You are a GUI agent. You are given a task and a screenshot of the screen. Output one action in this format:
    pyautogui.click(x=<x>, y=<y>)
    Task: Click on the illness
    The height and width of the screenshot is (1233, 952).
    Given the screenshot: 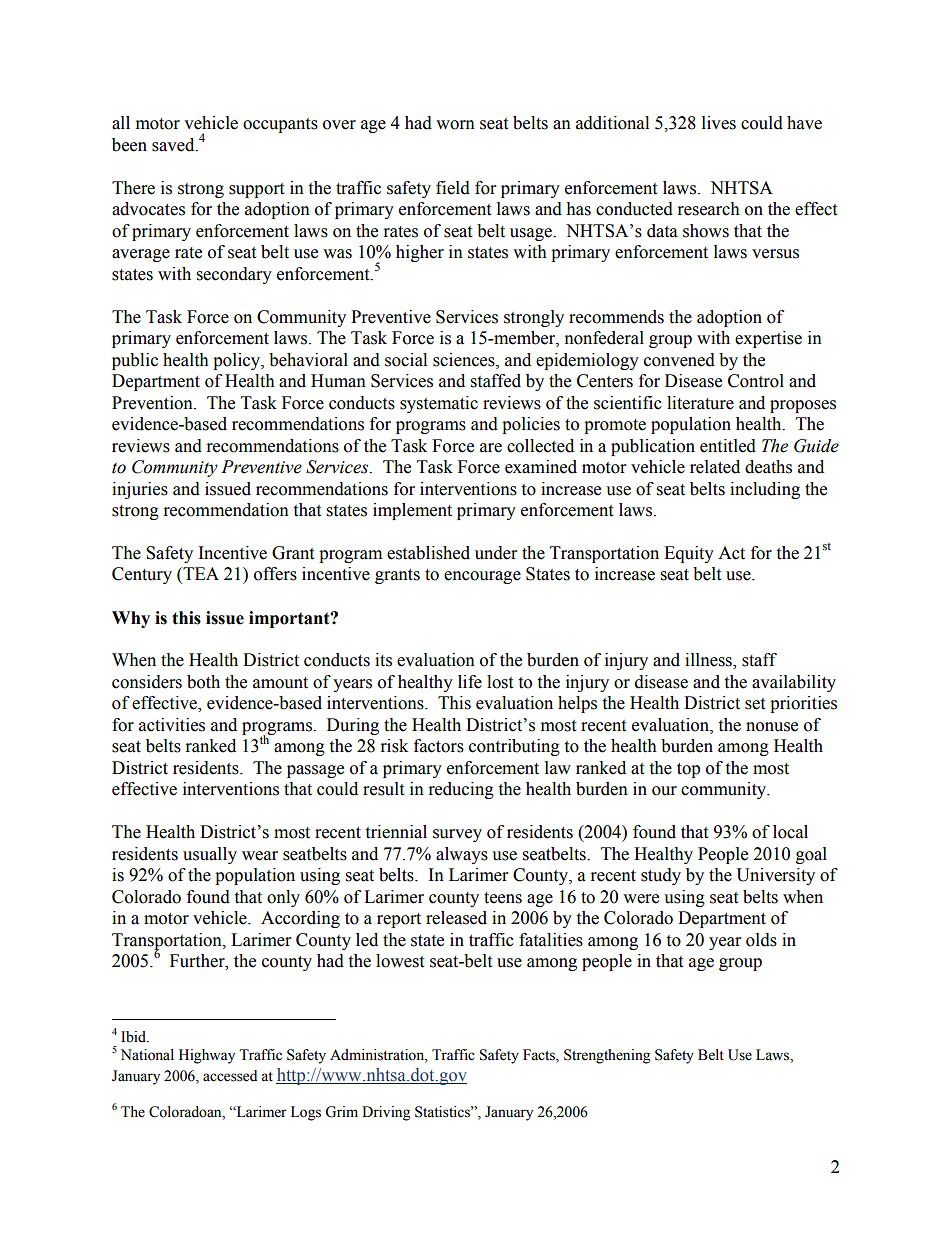 What is the action you would take?
    pyautogui.click(x=709, y=661)
